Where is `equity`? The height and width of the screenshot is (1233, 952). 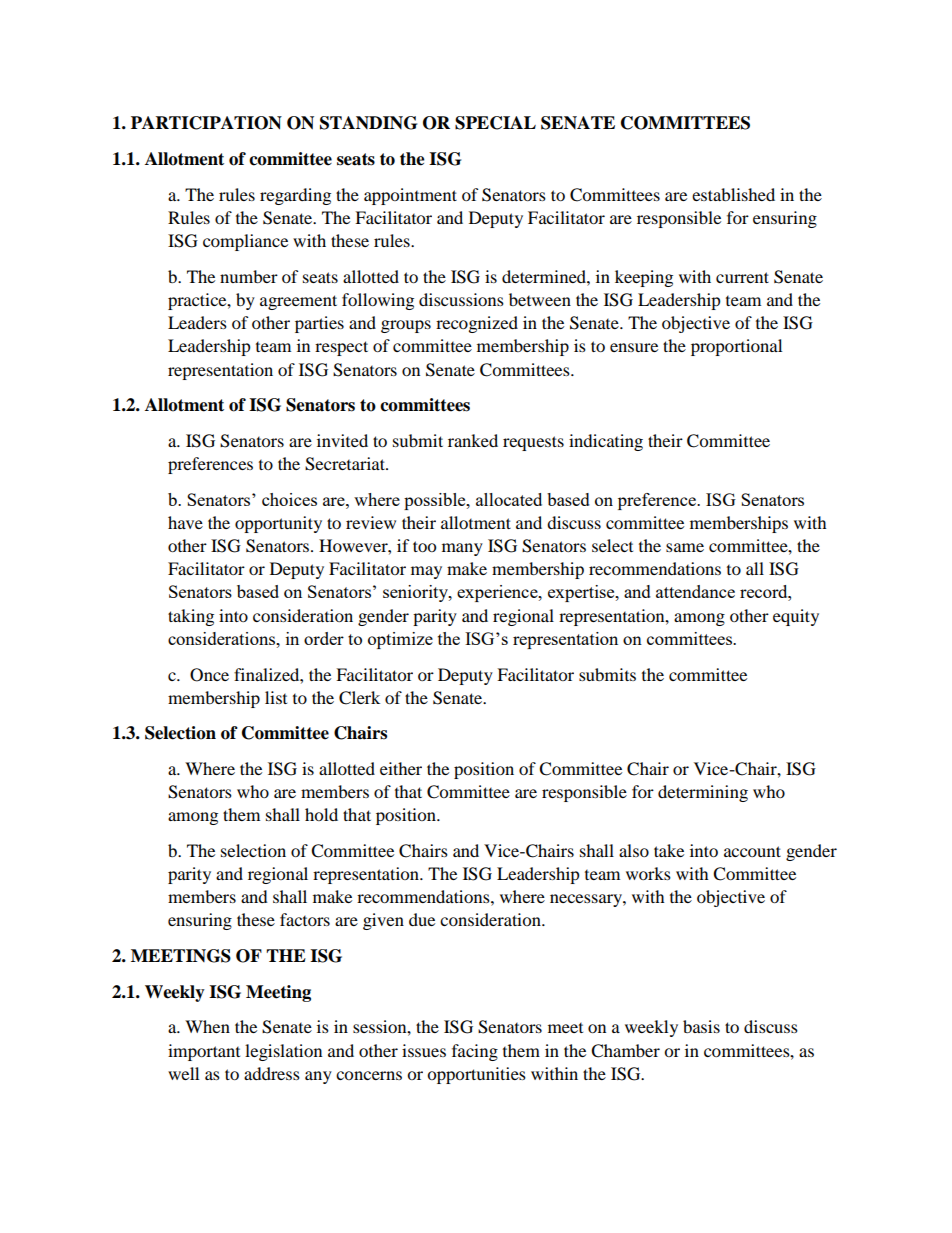
equity is located at coordinates (796, 617).
